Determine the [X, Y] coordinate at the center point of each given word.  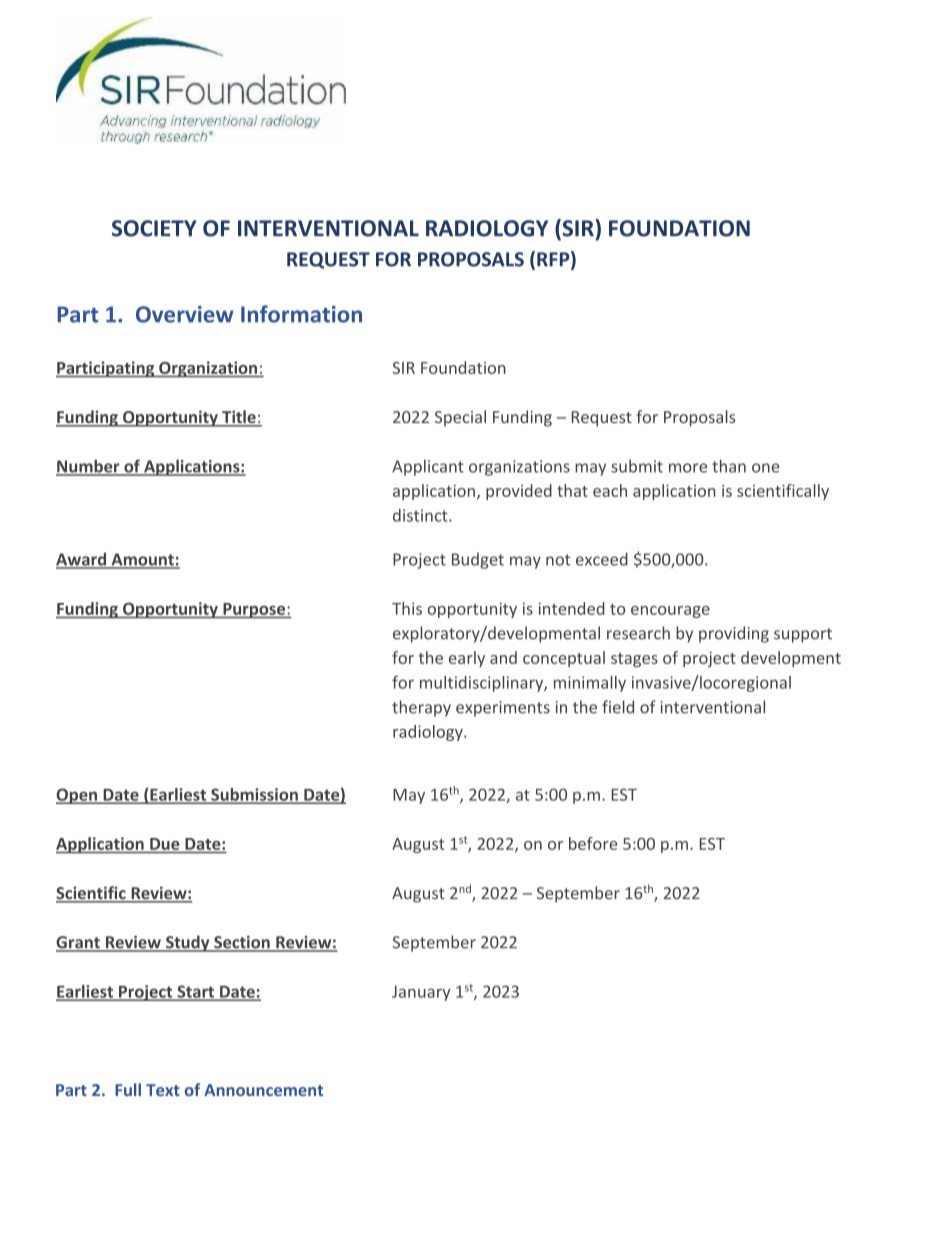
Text [163, 1090]
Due [164, 844]
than [729, 466]
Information [301, 314]
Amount [142, 560]
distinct [421, 515]
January [421, 993]
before [593, 843]
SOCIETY [154, 228]
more [688, 468]
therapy [421, 708]
